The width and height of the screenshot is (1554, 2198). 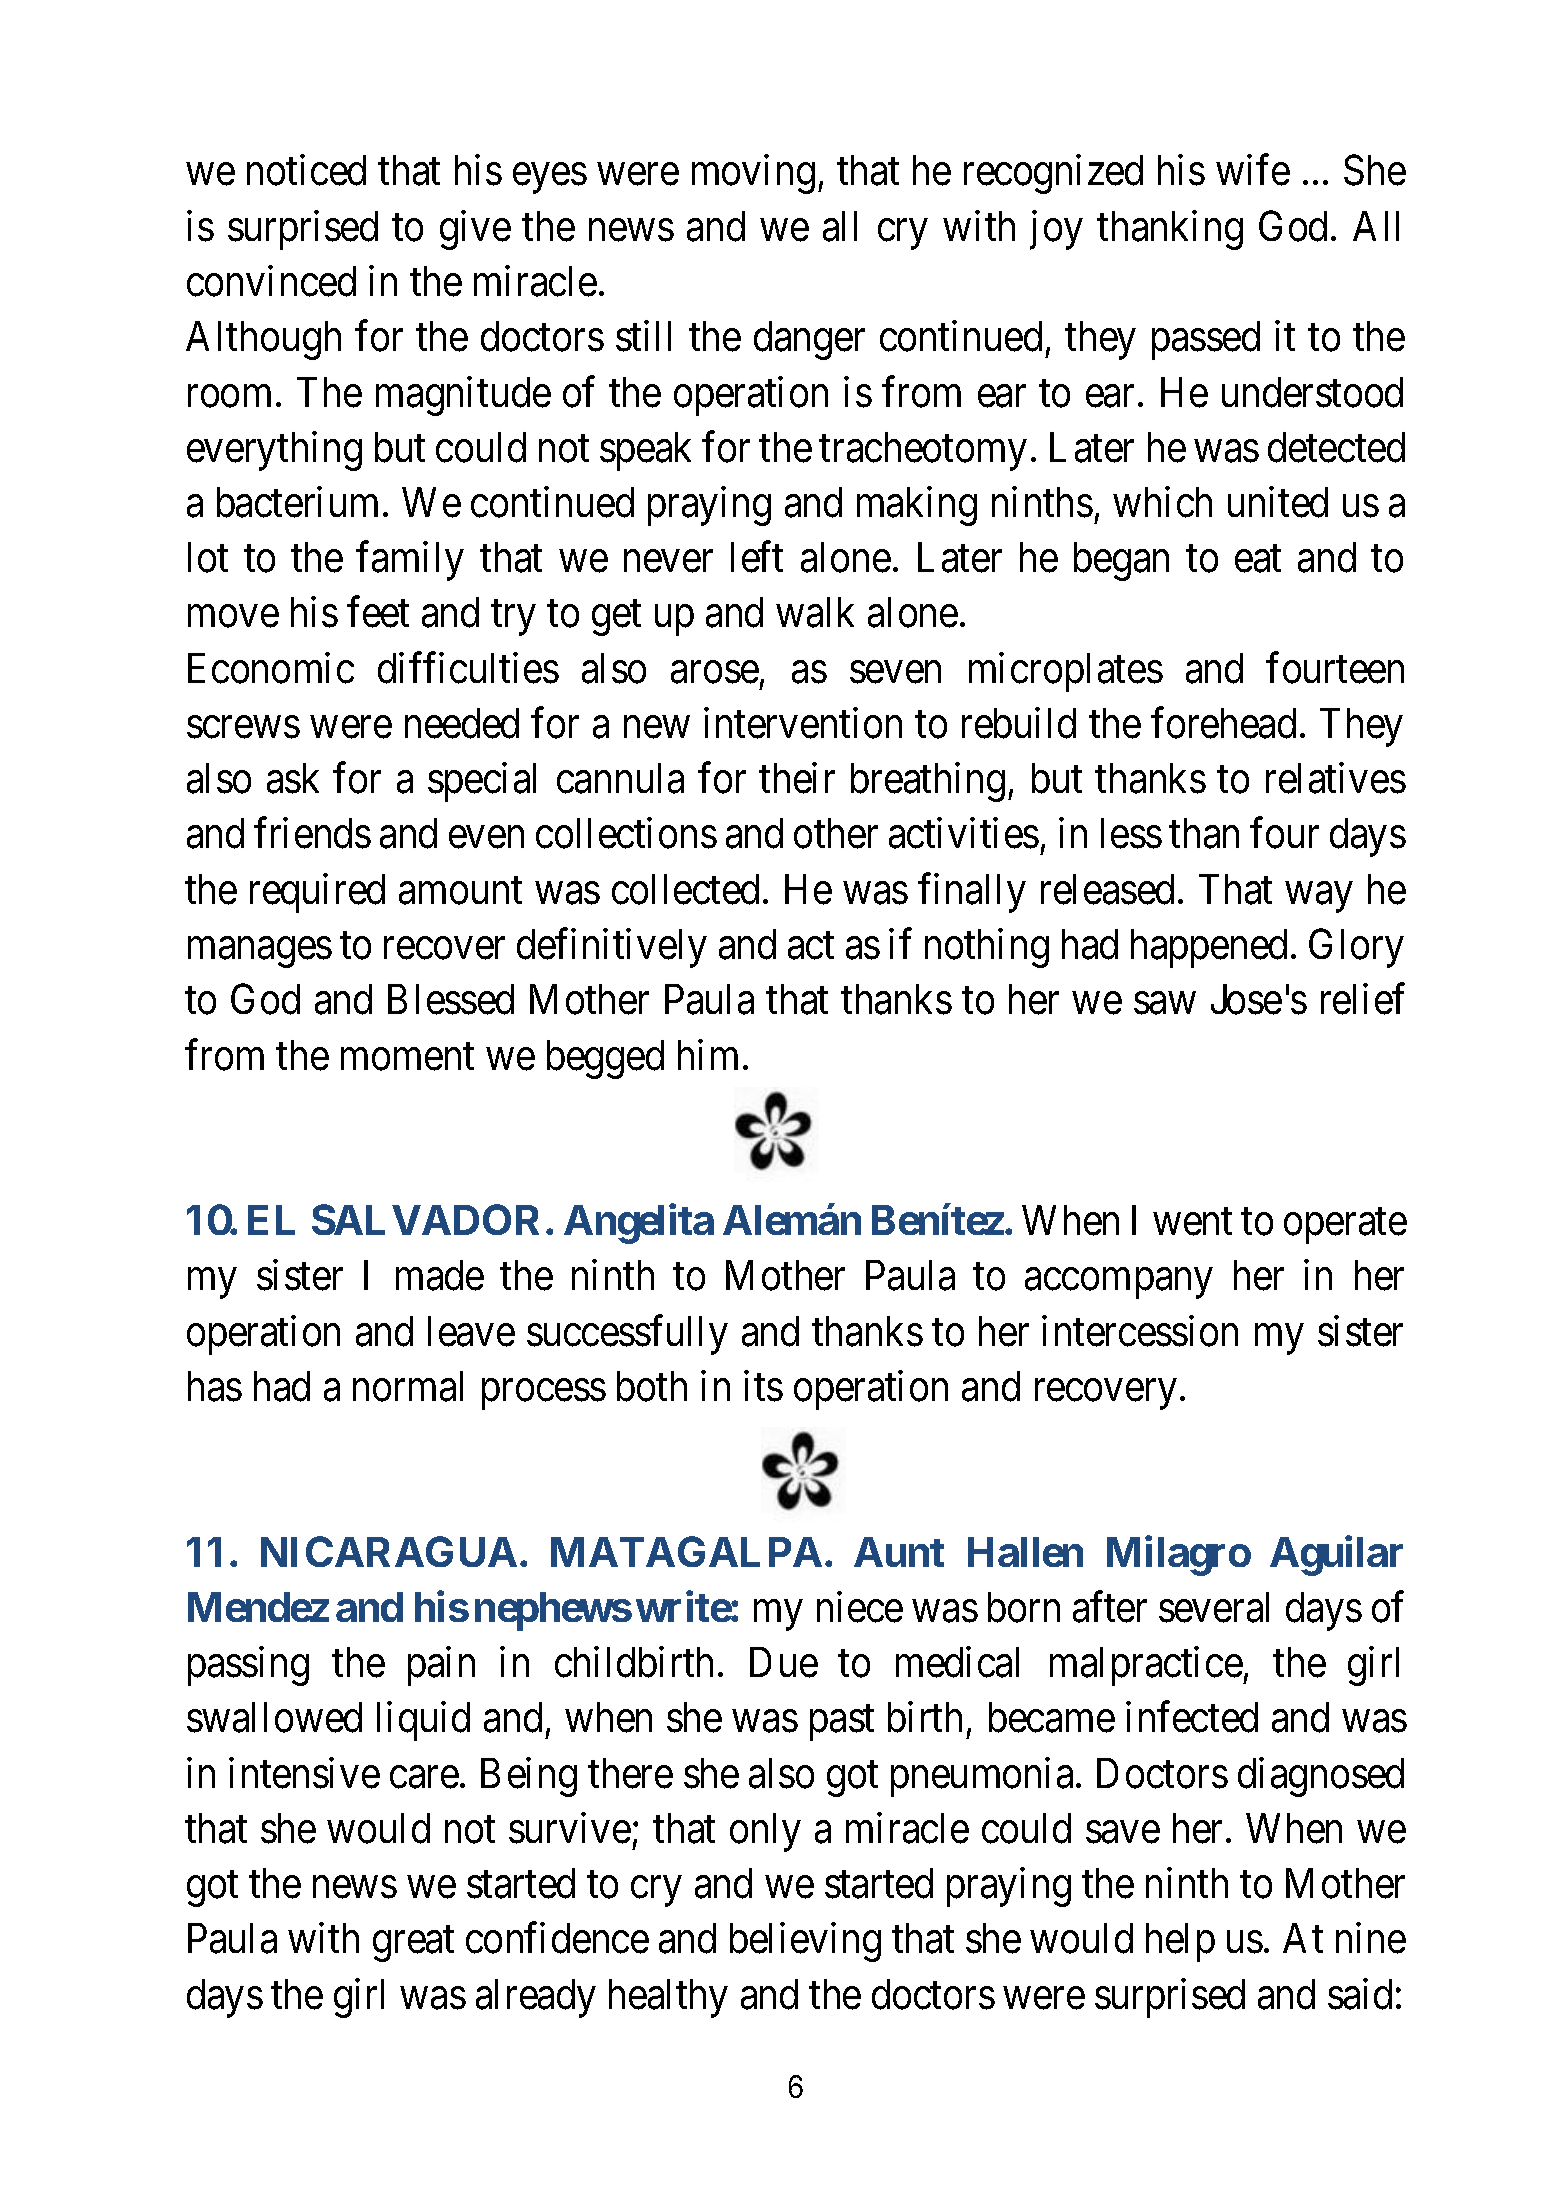 I want to click on moment, so click(x=407, y=1057).
